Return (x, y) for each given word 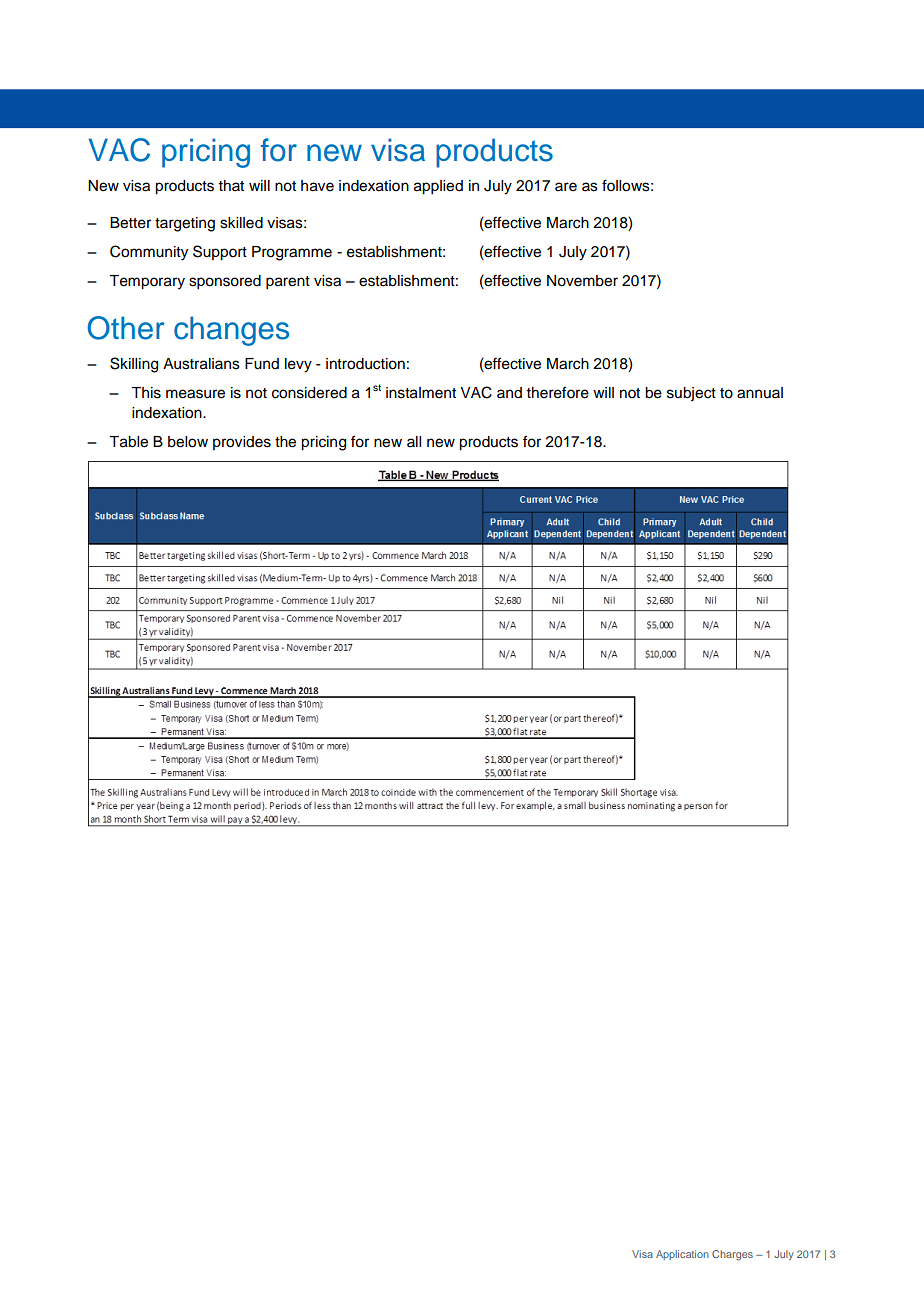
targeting (185, 224)
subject (691, 394)
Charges (732, 1255)
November (582, 281)
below (188, 442)
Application (682, 1255)
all (414, 441)
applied (438, 187)
